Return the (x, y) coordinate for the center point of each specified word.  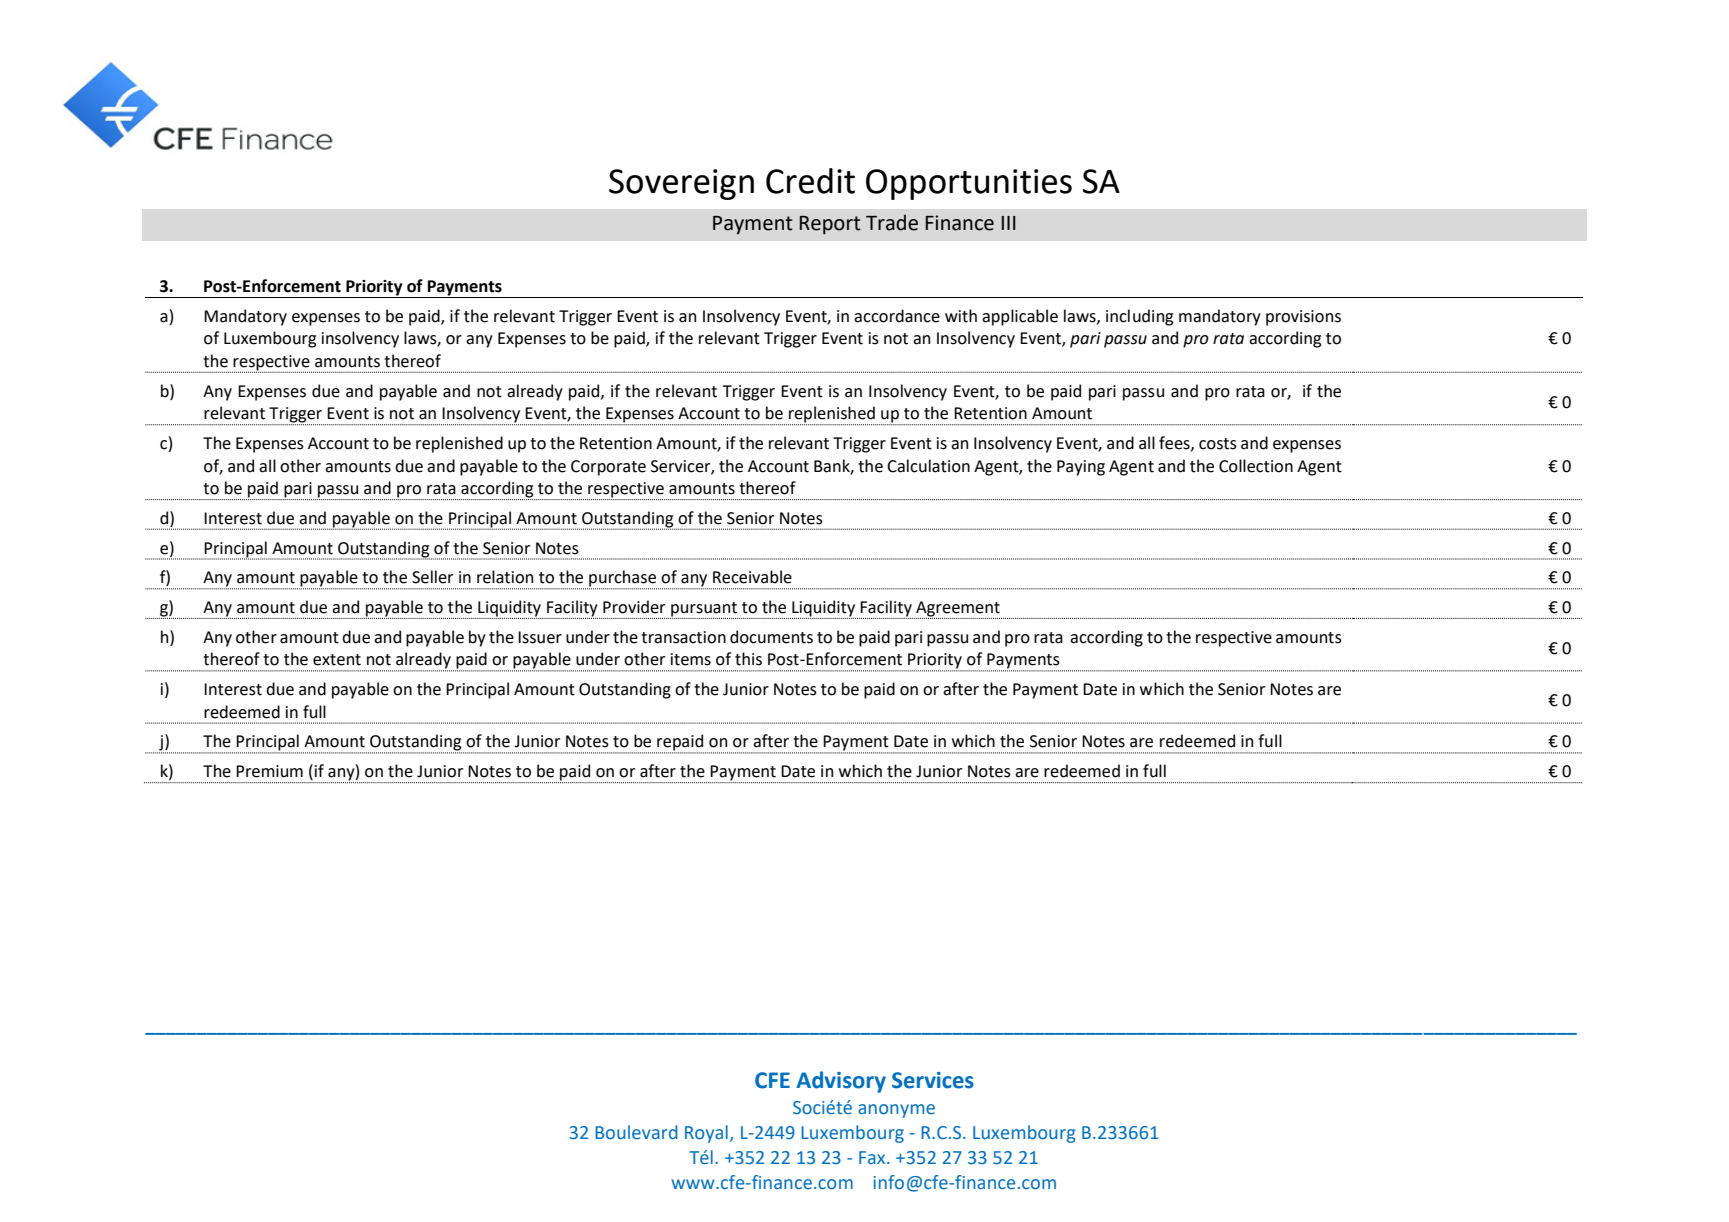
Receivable (752, 577)
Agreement (958, 610)
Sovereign (681, 184)
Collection (1256, 466)
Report (830, 225)
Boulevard (636, 1132)
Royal (706, 1134)
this (748, 659)
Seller (432, 577)
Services (933, 1080)
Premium (269, 771)
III (1009, 223)
